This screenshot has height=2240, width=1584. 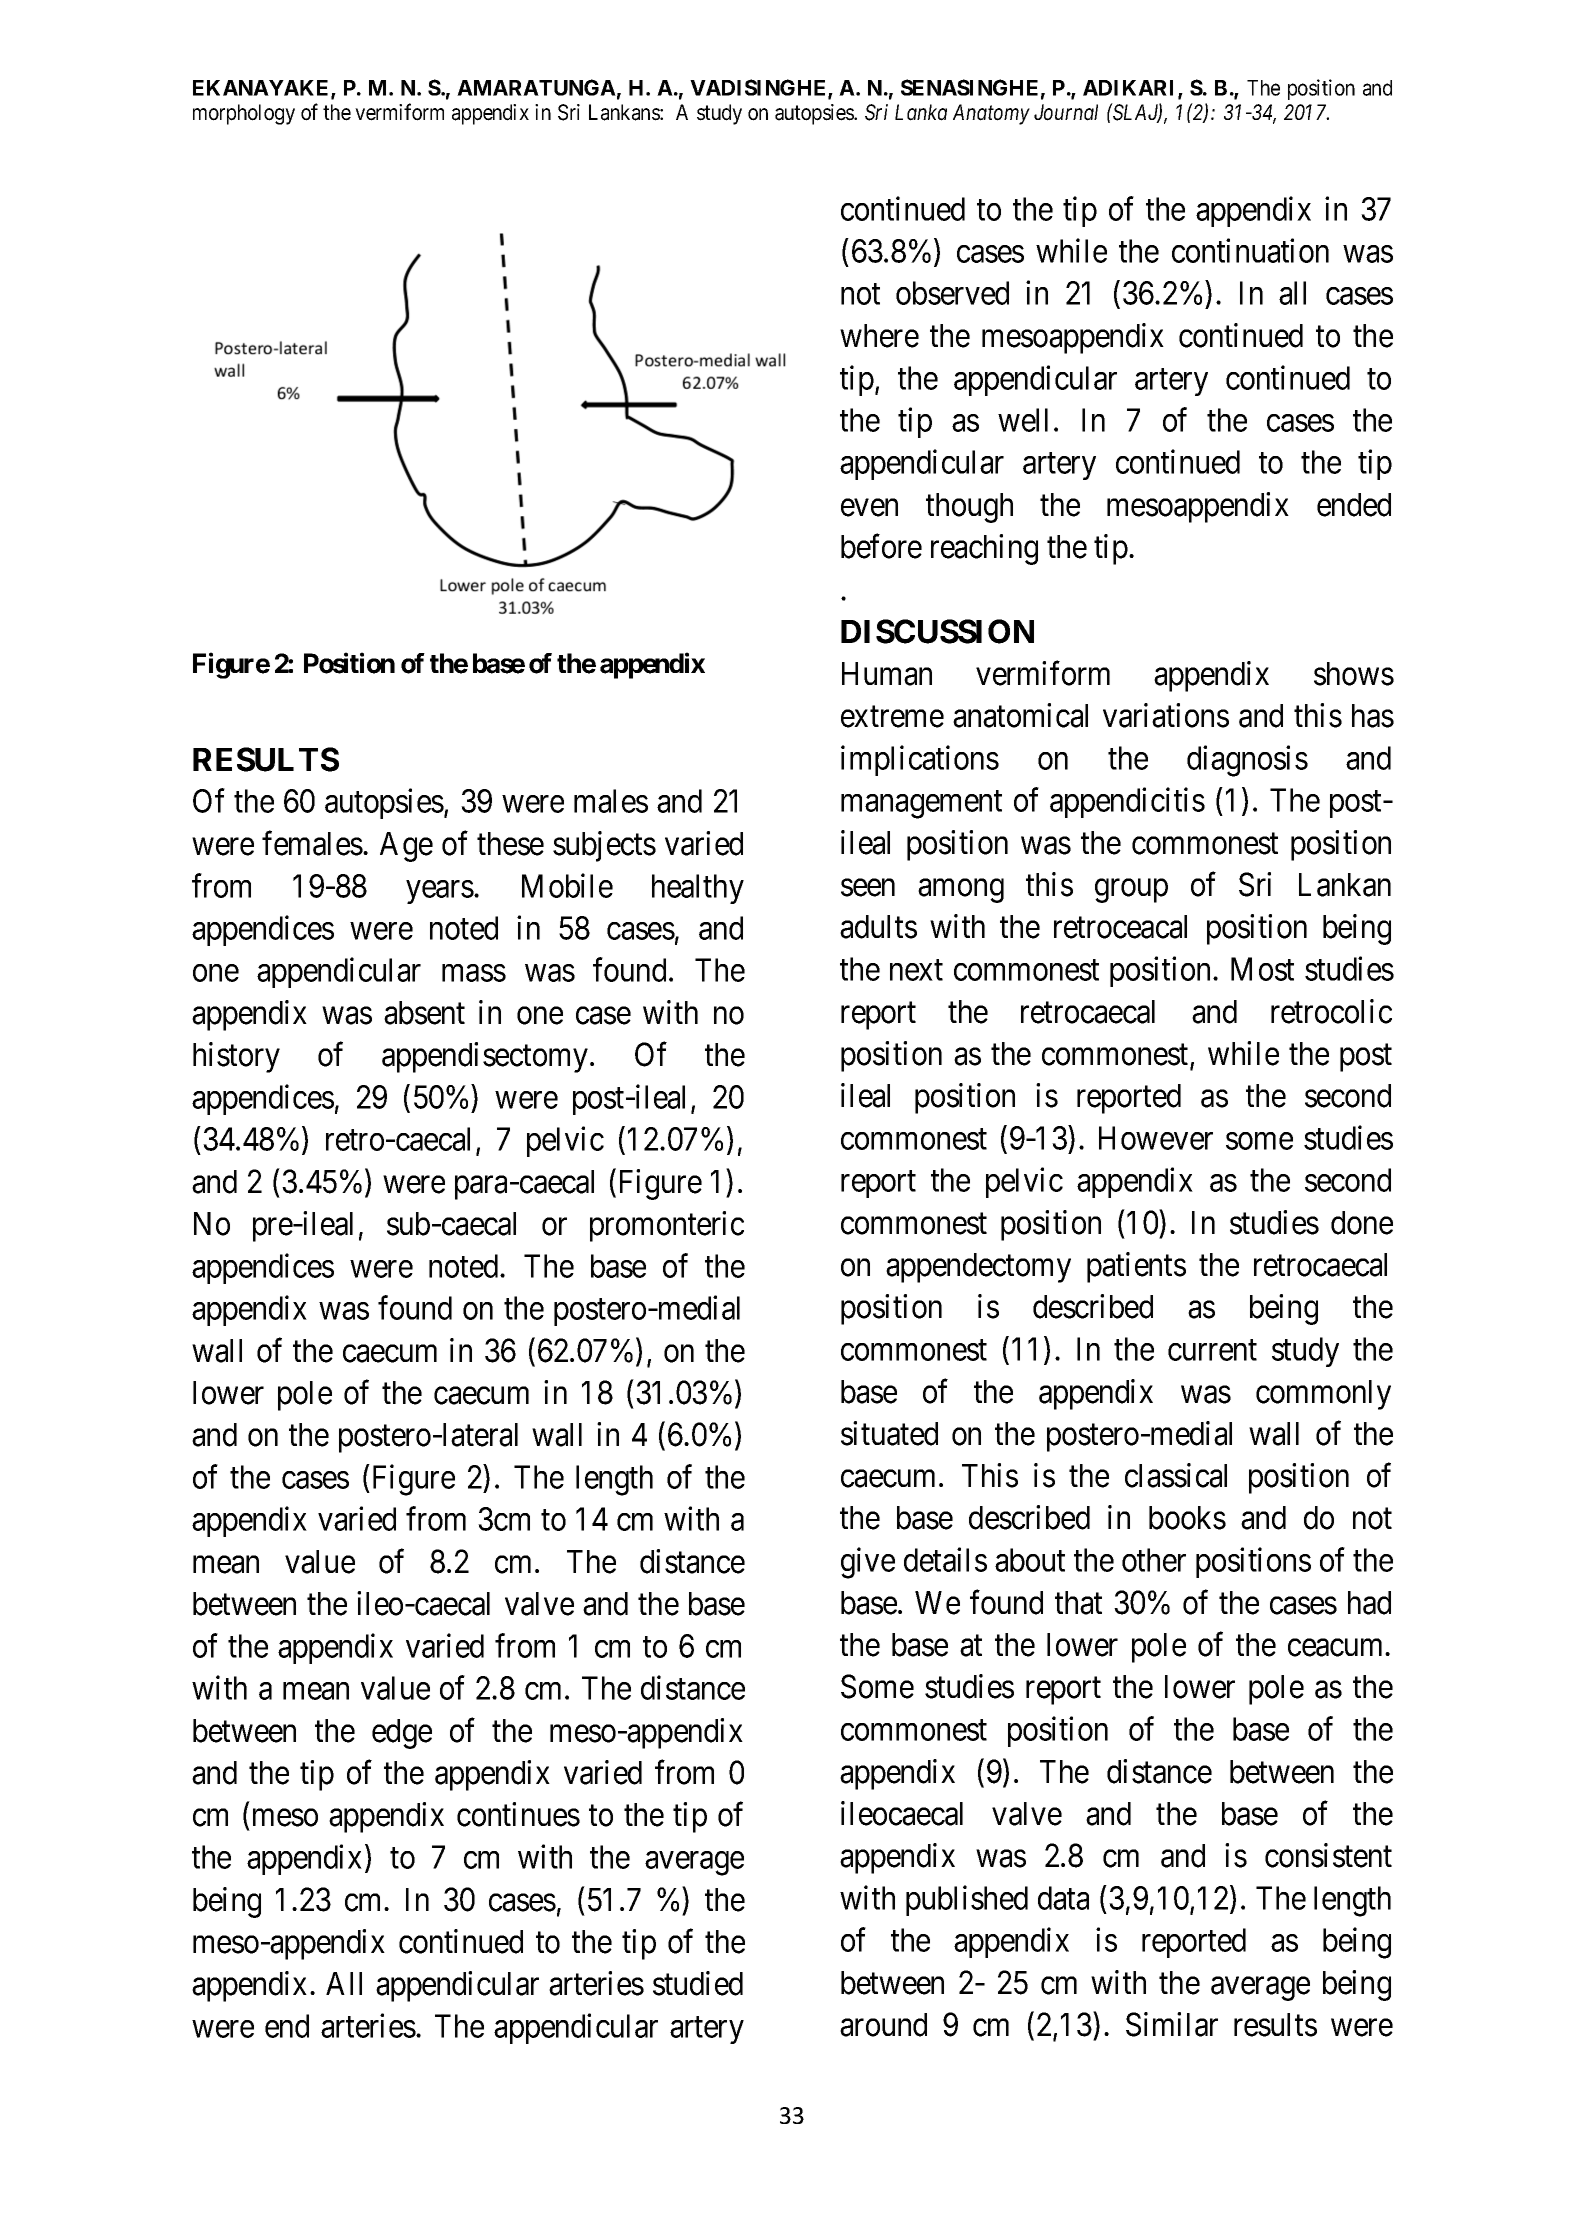 I want to click on continuation, so click(x=1250, y=251).
